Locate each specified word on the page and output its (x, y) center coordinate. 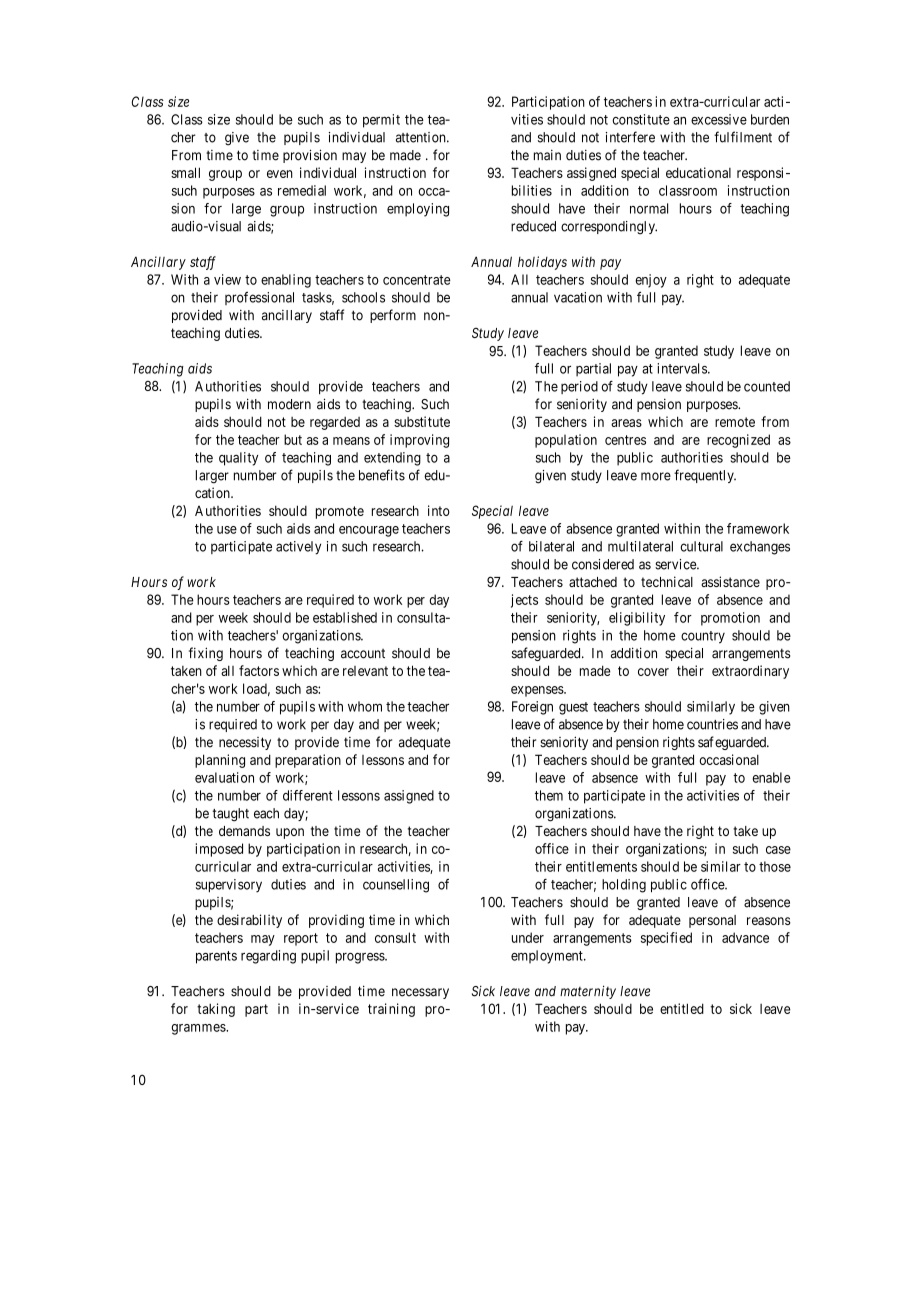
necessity (245, 743)
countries (712, 724)
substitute (422, 421)
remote (735, 422)
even (280, 174)
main (547, 155)
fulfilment (743, 137)
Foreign (532, 708)
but (293, 439)
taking (216, 1010)
